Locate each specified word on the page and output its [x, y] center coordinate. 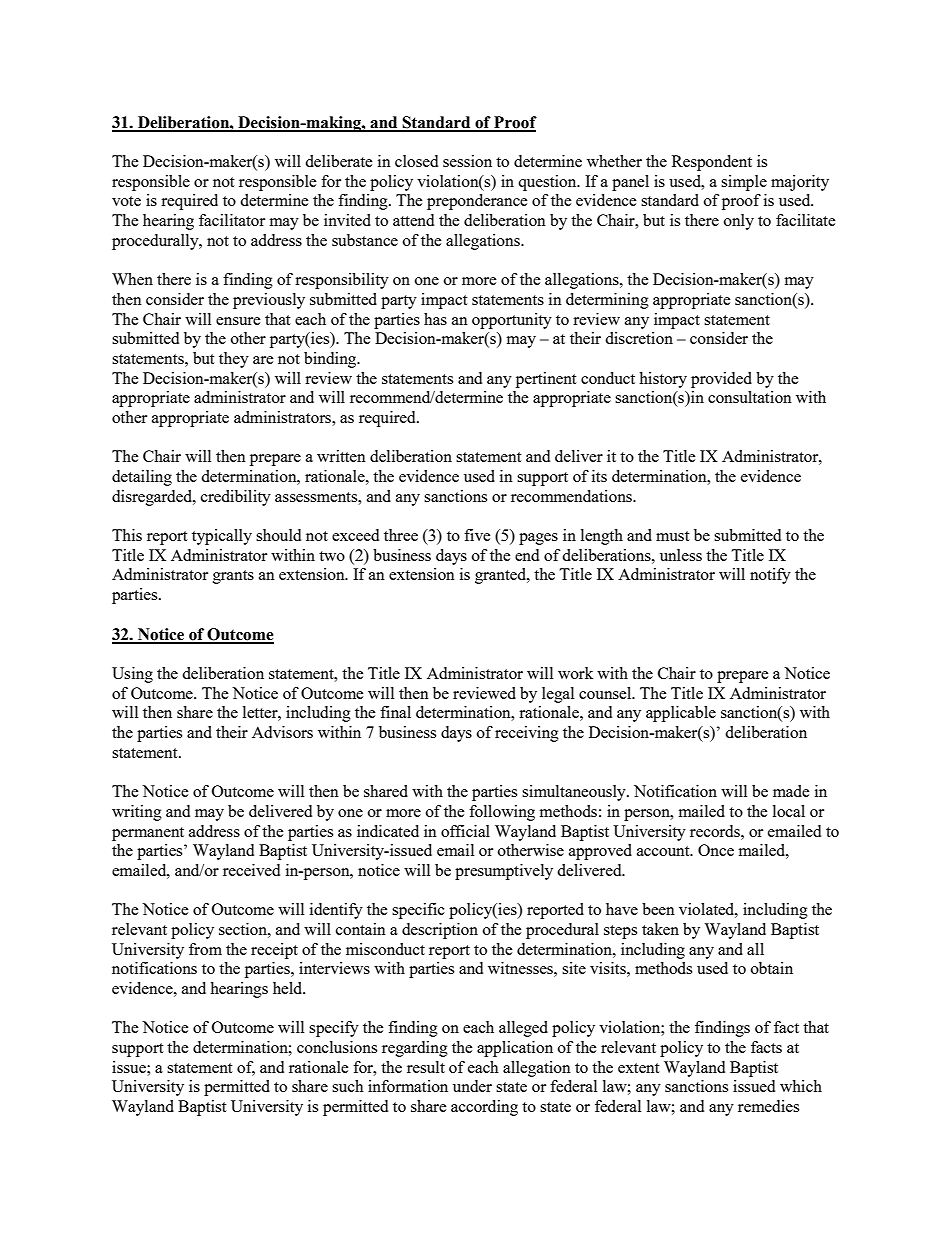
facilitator [232, 220]
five [477, 535]
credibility [236, 498]
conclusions [337, 1047]
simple [744, 183]
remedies [768, 1106]
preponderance [477, 202]
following [502, 813]
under [472, 1086]
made [791, 791]
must [672, 536]
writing [137, 813]
